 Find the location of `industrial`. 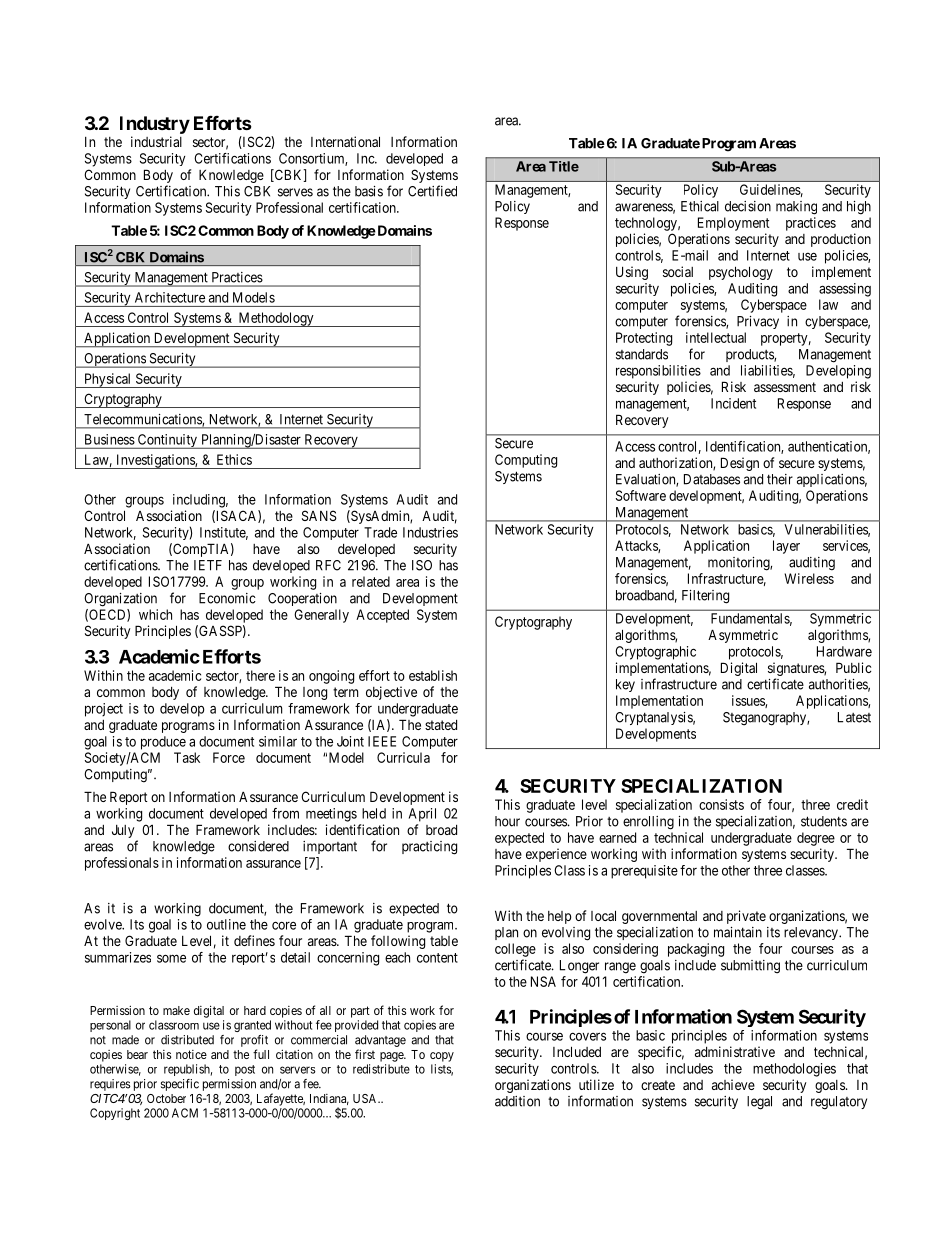

industrial is located at coordinates (156, 141).
